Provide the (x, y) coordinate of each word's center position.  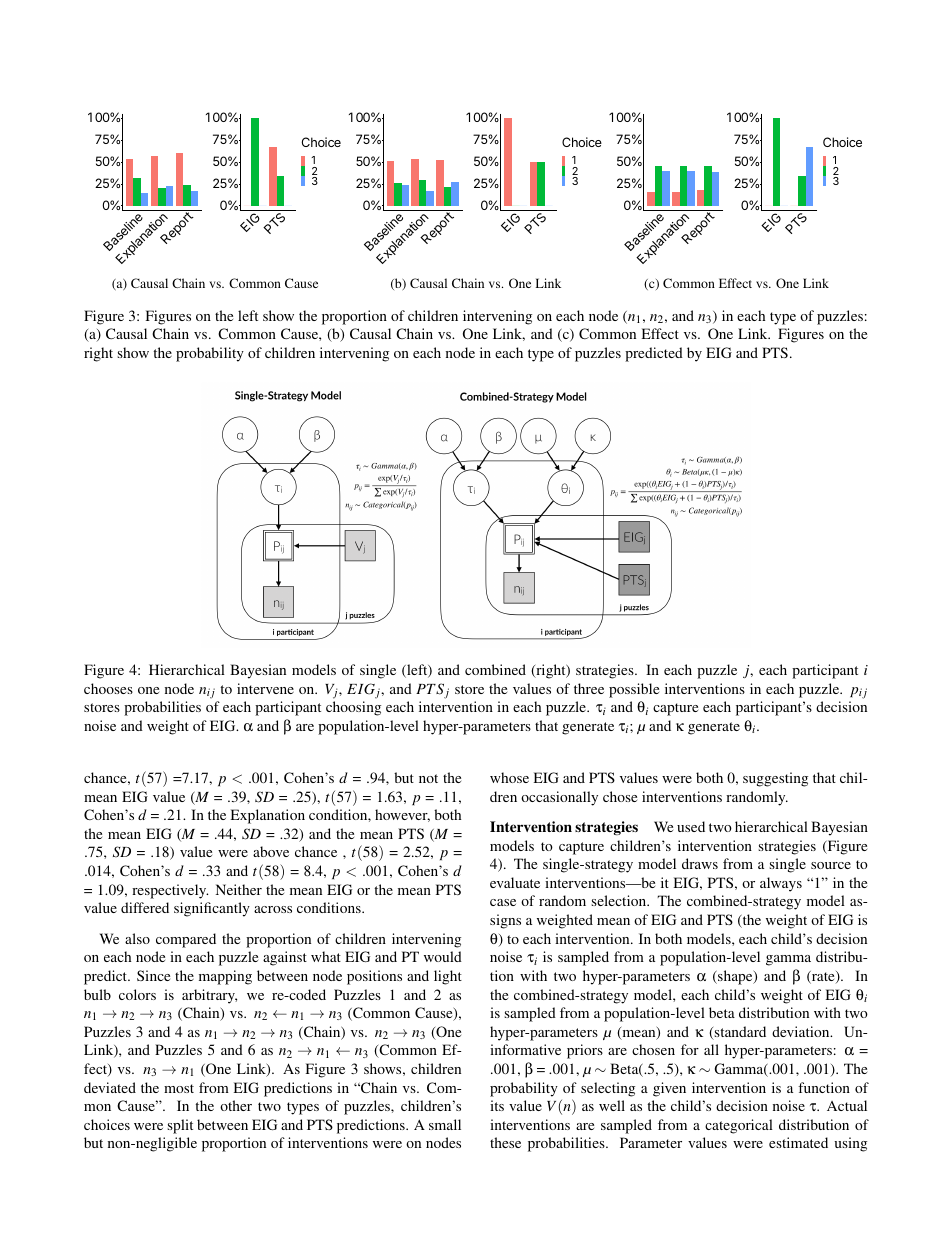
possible (634, 690)
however (402, 815)
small (445, 1124)
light (448, 977)
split (180, 1126)
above (271, 851)
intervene (265, 688)
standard (739, 1033)
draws (700, 863)
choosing (353, 708)
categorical (739, 1126)
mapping (225, 977)
